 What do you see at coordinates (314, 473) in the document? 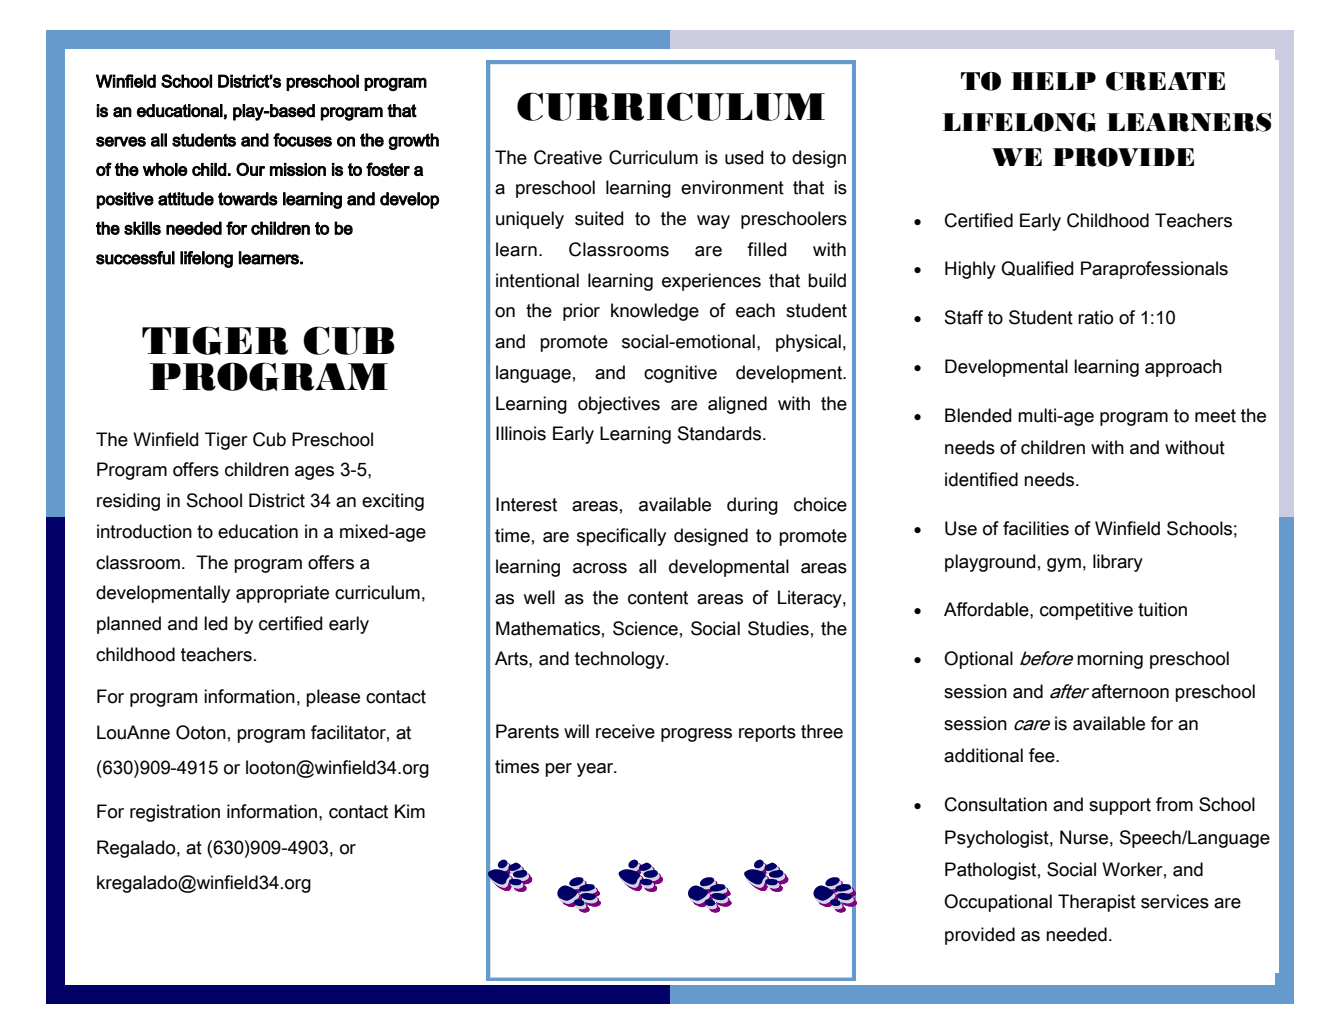
I see `ages` at bounding box center [314, 473].
